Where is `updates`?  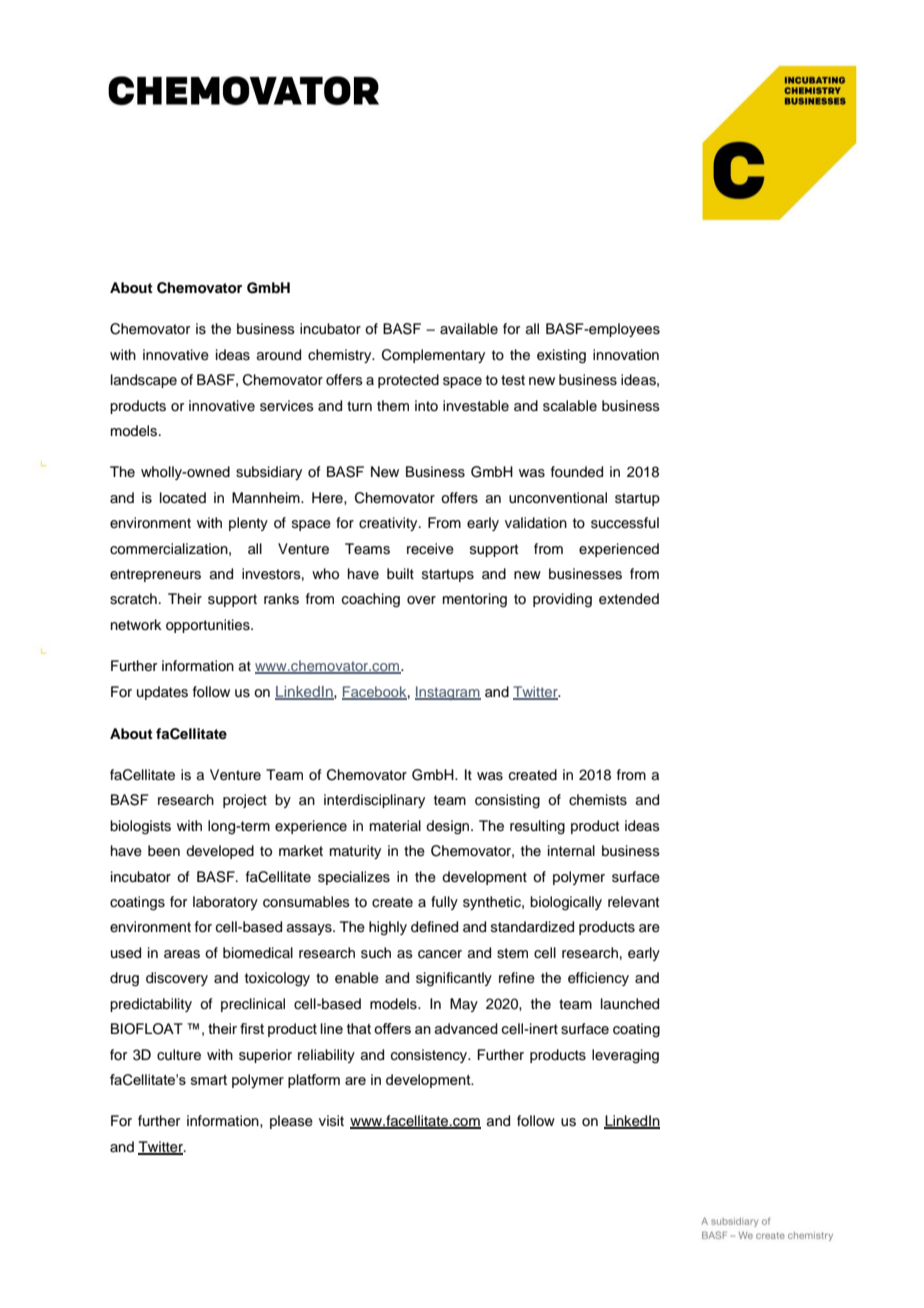
updates is located at coordinates (162, 693).
